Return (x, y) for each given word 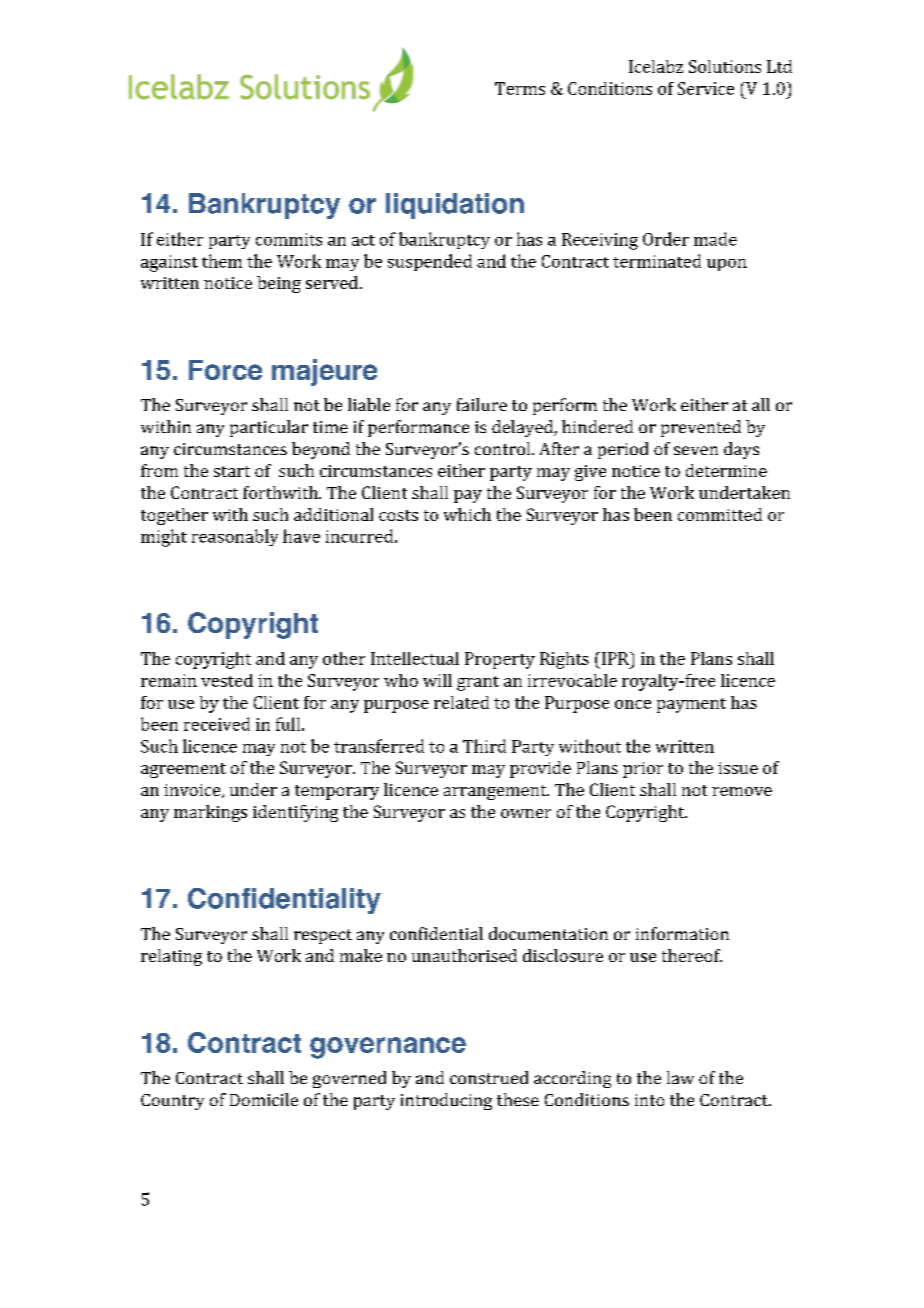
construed (489, 1077)
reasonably (235, 537)
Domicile (264, 1099)
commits (289, 239)
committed (720, 514)
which (467, 514)
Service (706, 88)
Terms (520, 88)
